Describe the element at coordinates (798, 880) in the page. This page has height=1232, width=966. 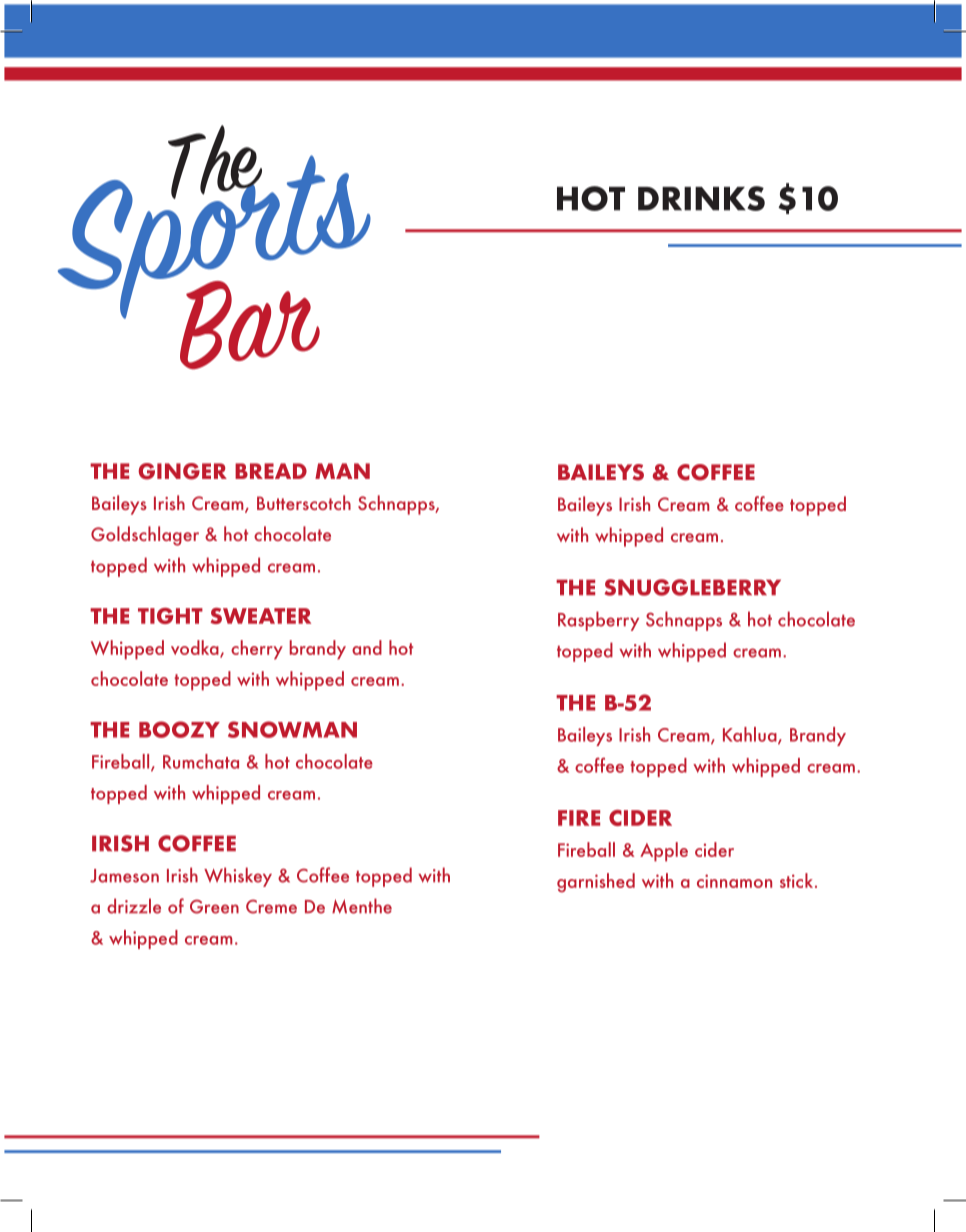
I see `stick` at that location.
